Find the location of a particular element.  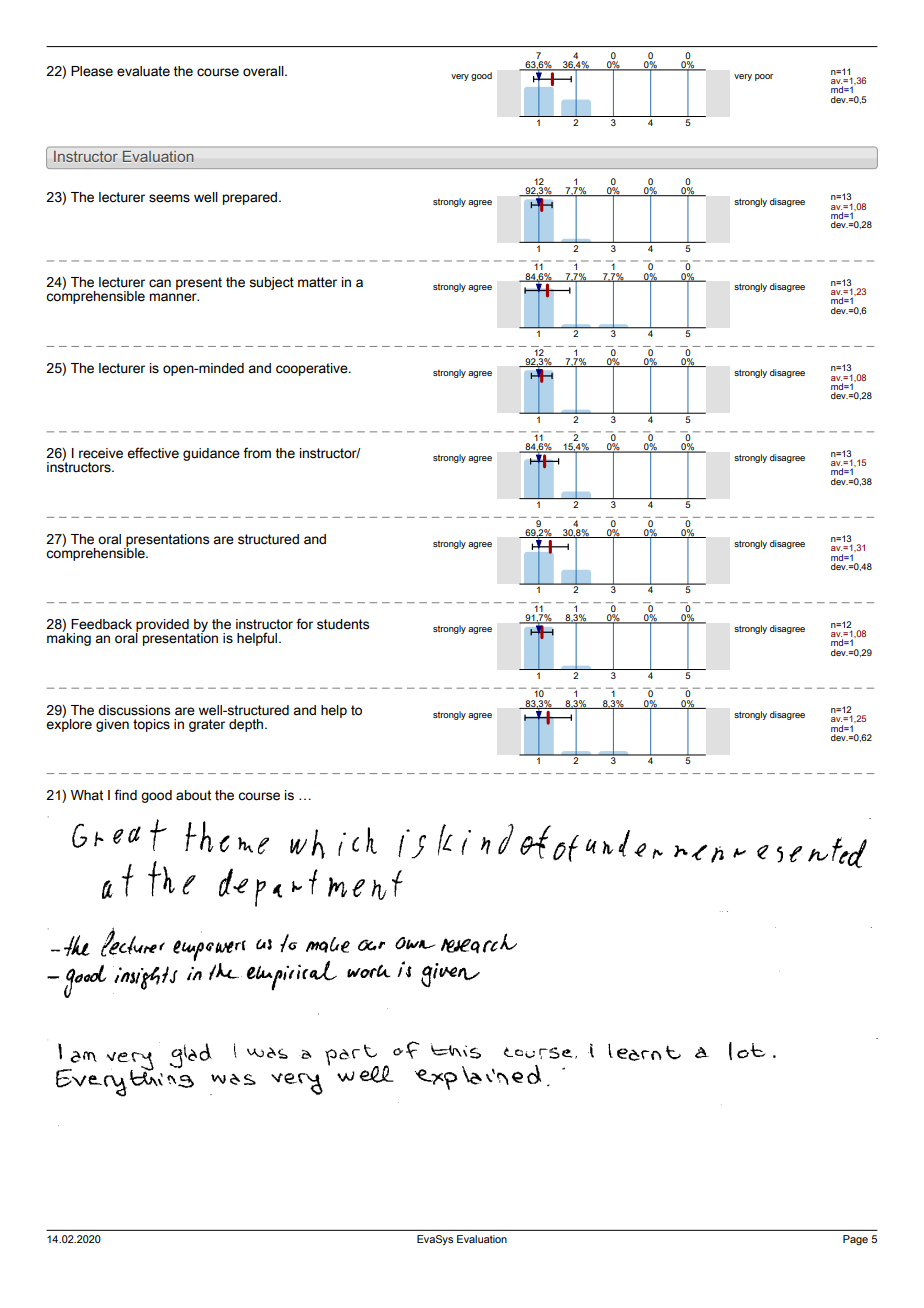

poor is located at coordinates (764, 77).
